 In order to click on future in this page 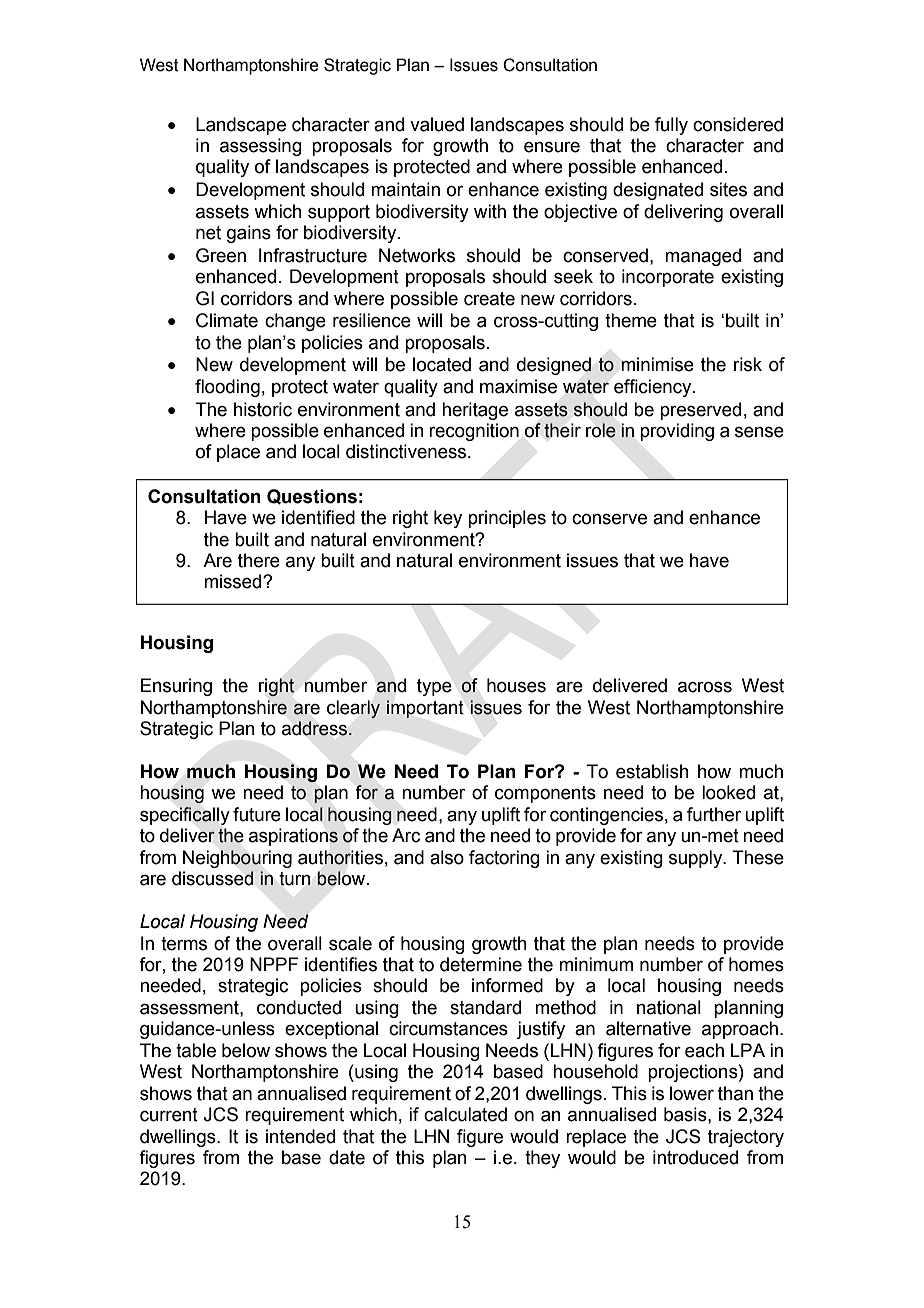, I will do `click(257, 814)`.
